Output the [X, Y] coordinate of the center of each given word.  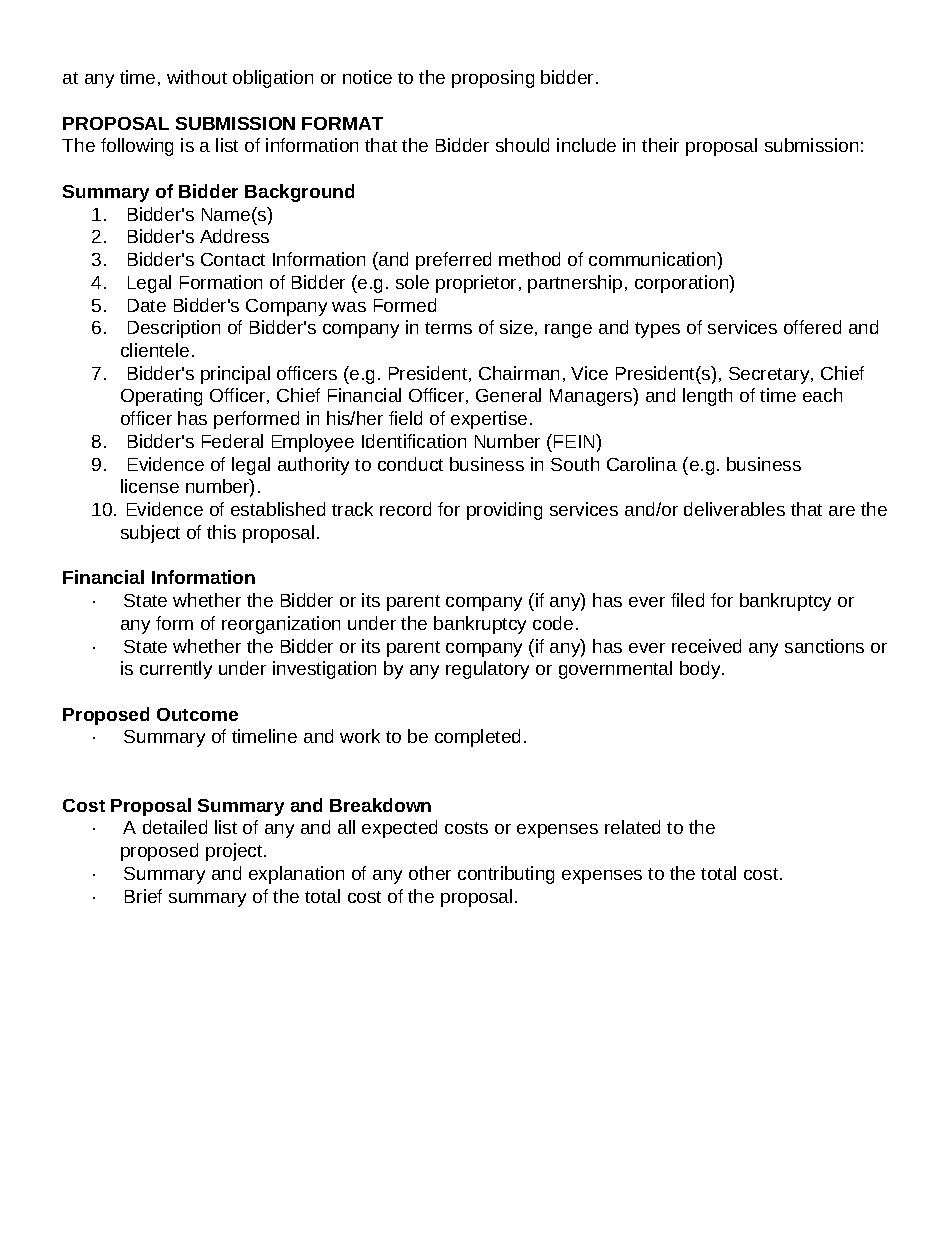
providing [504, 511]
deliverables [734, 509]
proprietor [476, 284]
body [701, 670]
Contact [233, 259]
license [150, 486]
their [660, 145]
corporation [682, 284]
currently [176, 670]
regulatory [487, 670]
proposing [493, 79]
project [235, 852]
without [197, 77]
